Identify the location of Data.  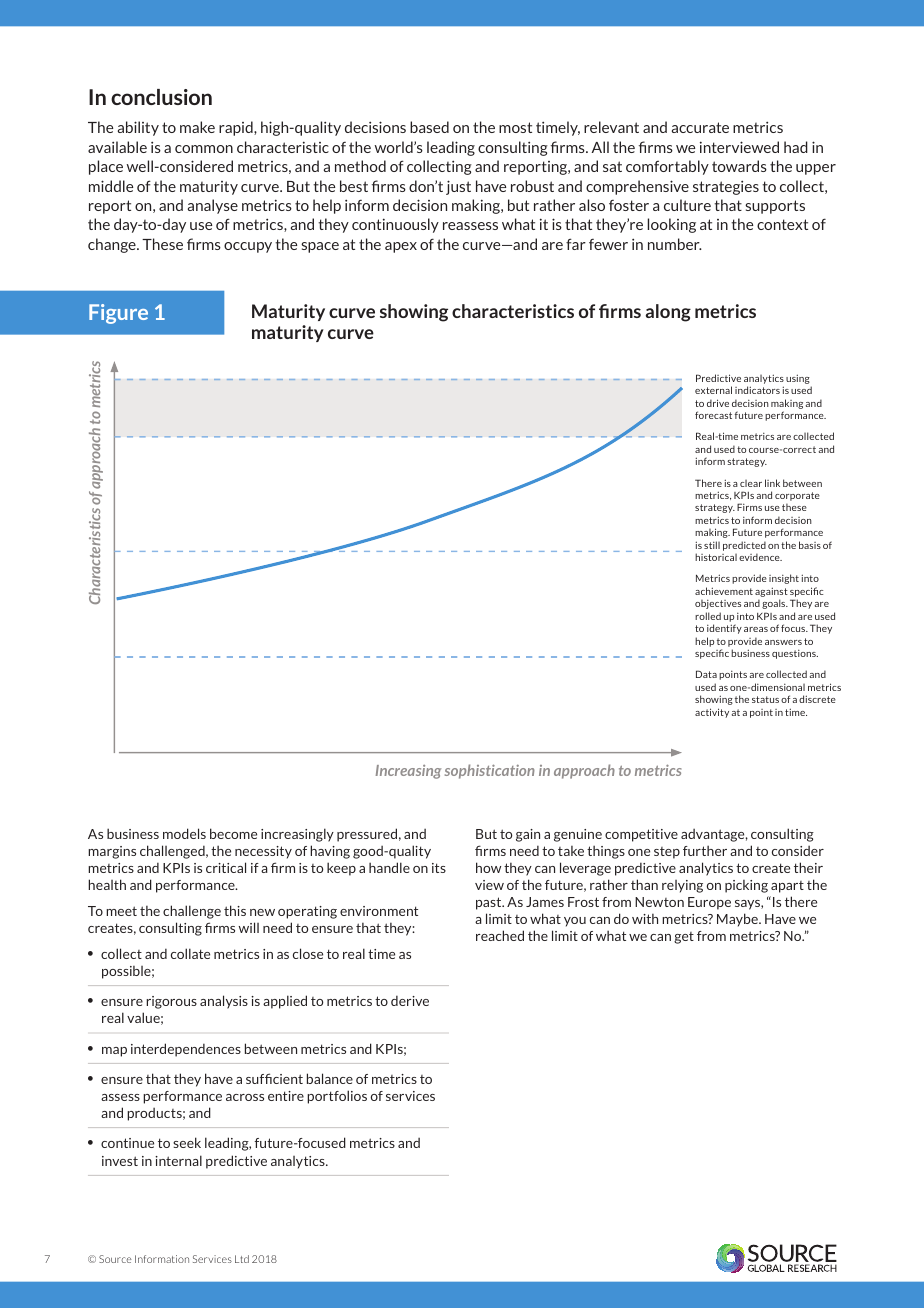
(706, 674).
